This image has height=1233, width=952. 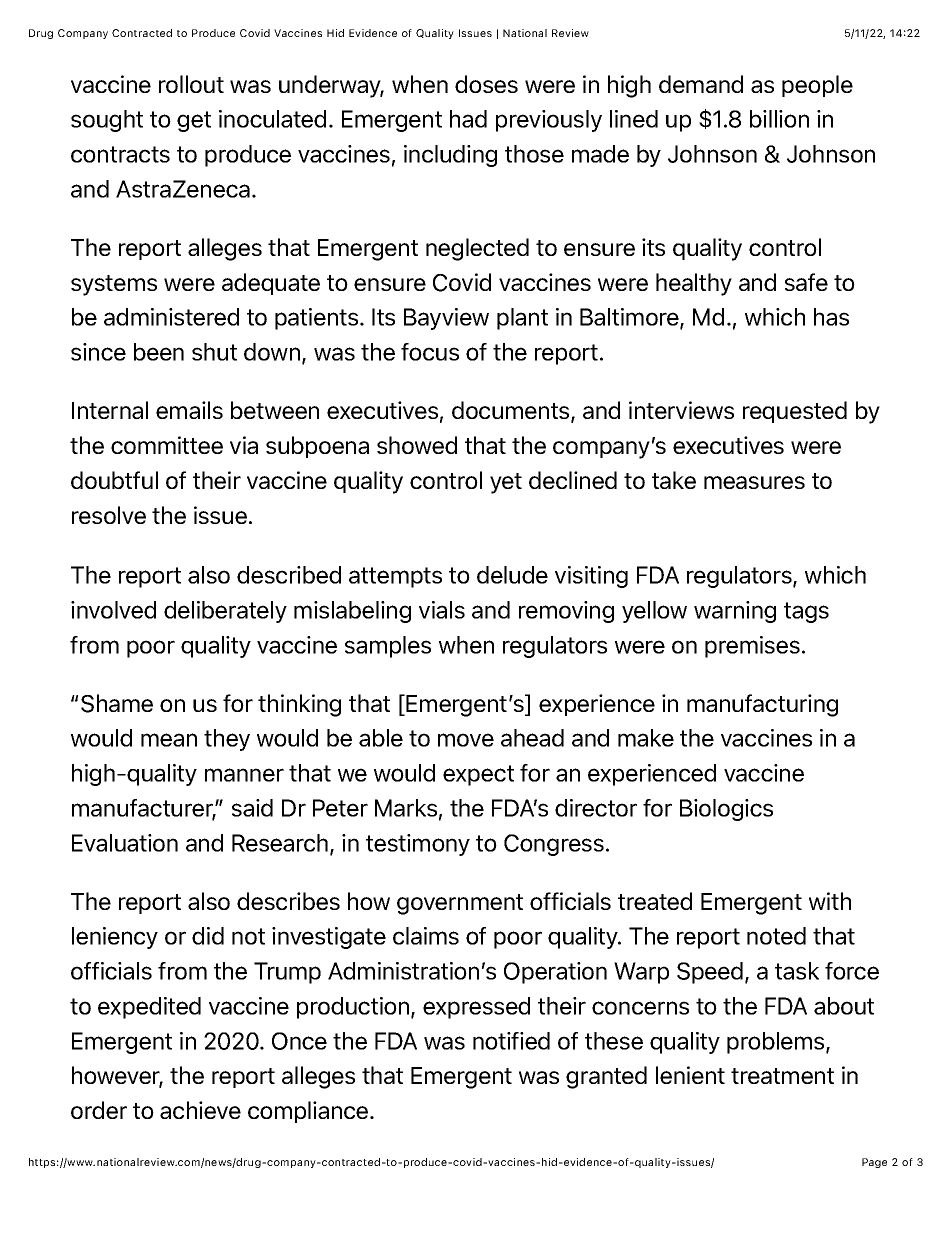 What do you see at coordinates (806, 612) in the image?
I see `tags` at bounding box center [806, 612].
